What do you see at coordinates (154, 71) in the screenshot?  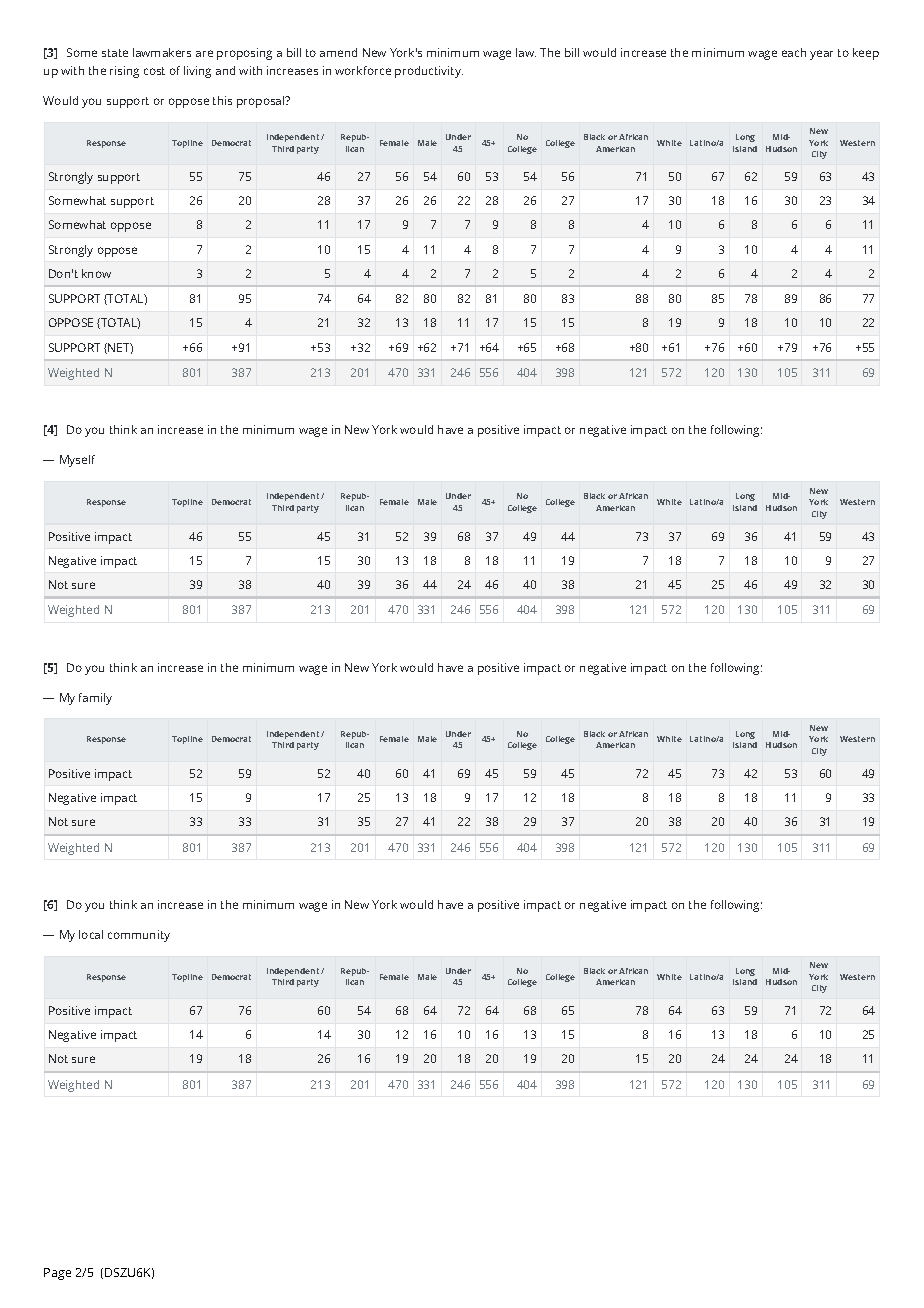 I see `cost` at bounding box center [154, 71].
